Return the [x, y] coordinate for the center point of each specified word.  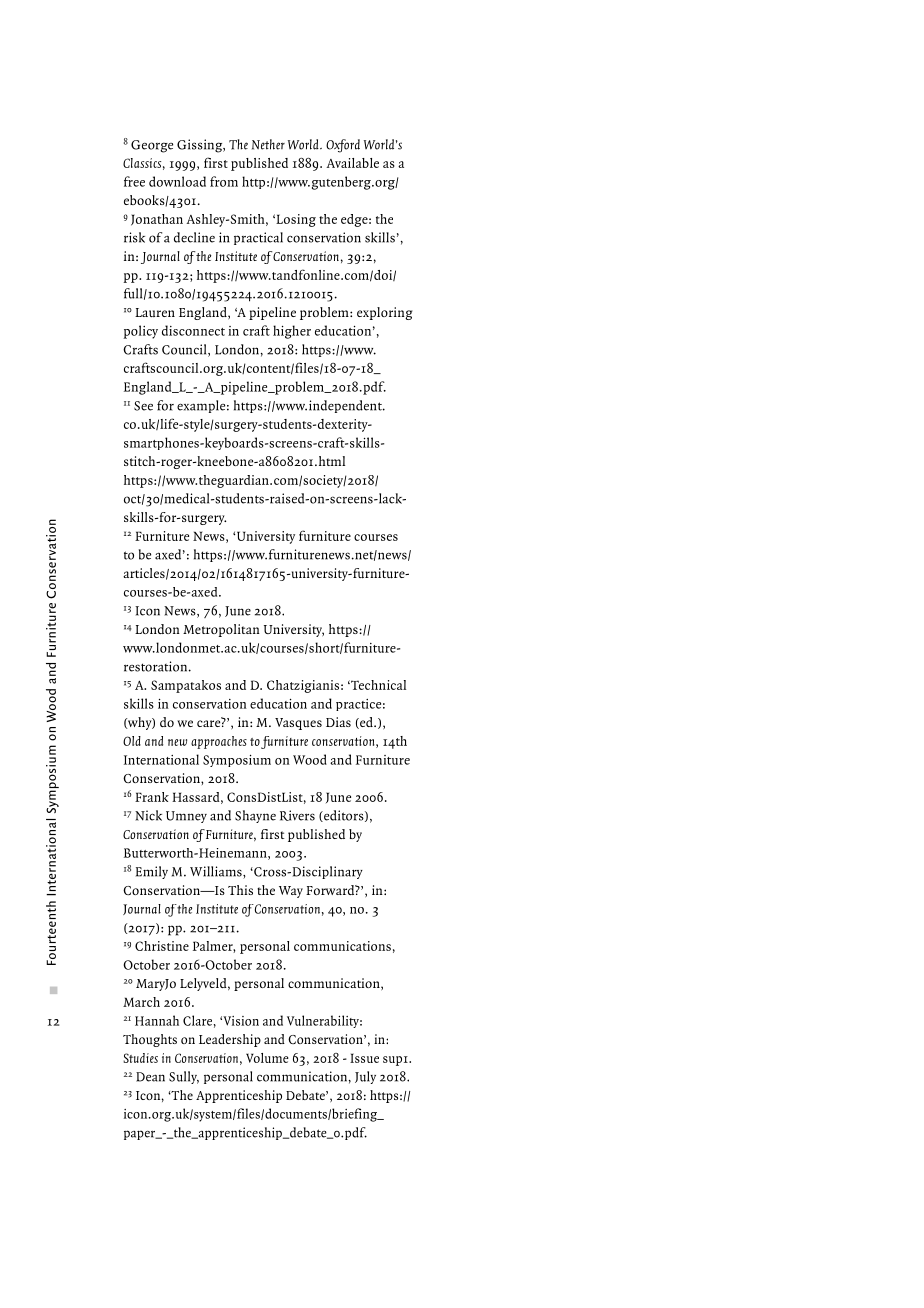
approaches [219, 742]
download [177, 181]
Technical [377, 685]
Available [352, 163]
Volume [267, 1058]
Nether [268, 144]
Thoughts [150, 1040]
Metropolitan [221, 630]
